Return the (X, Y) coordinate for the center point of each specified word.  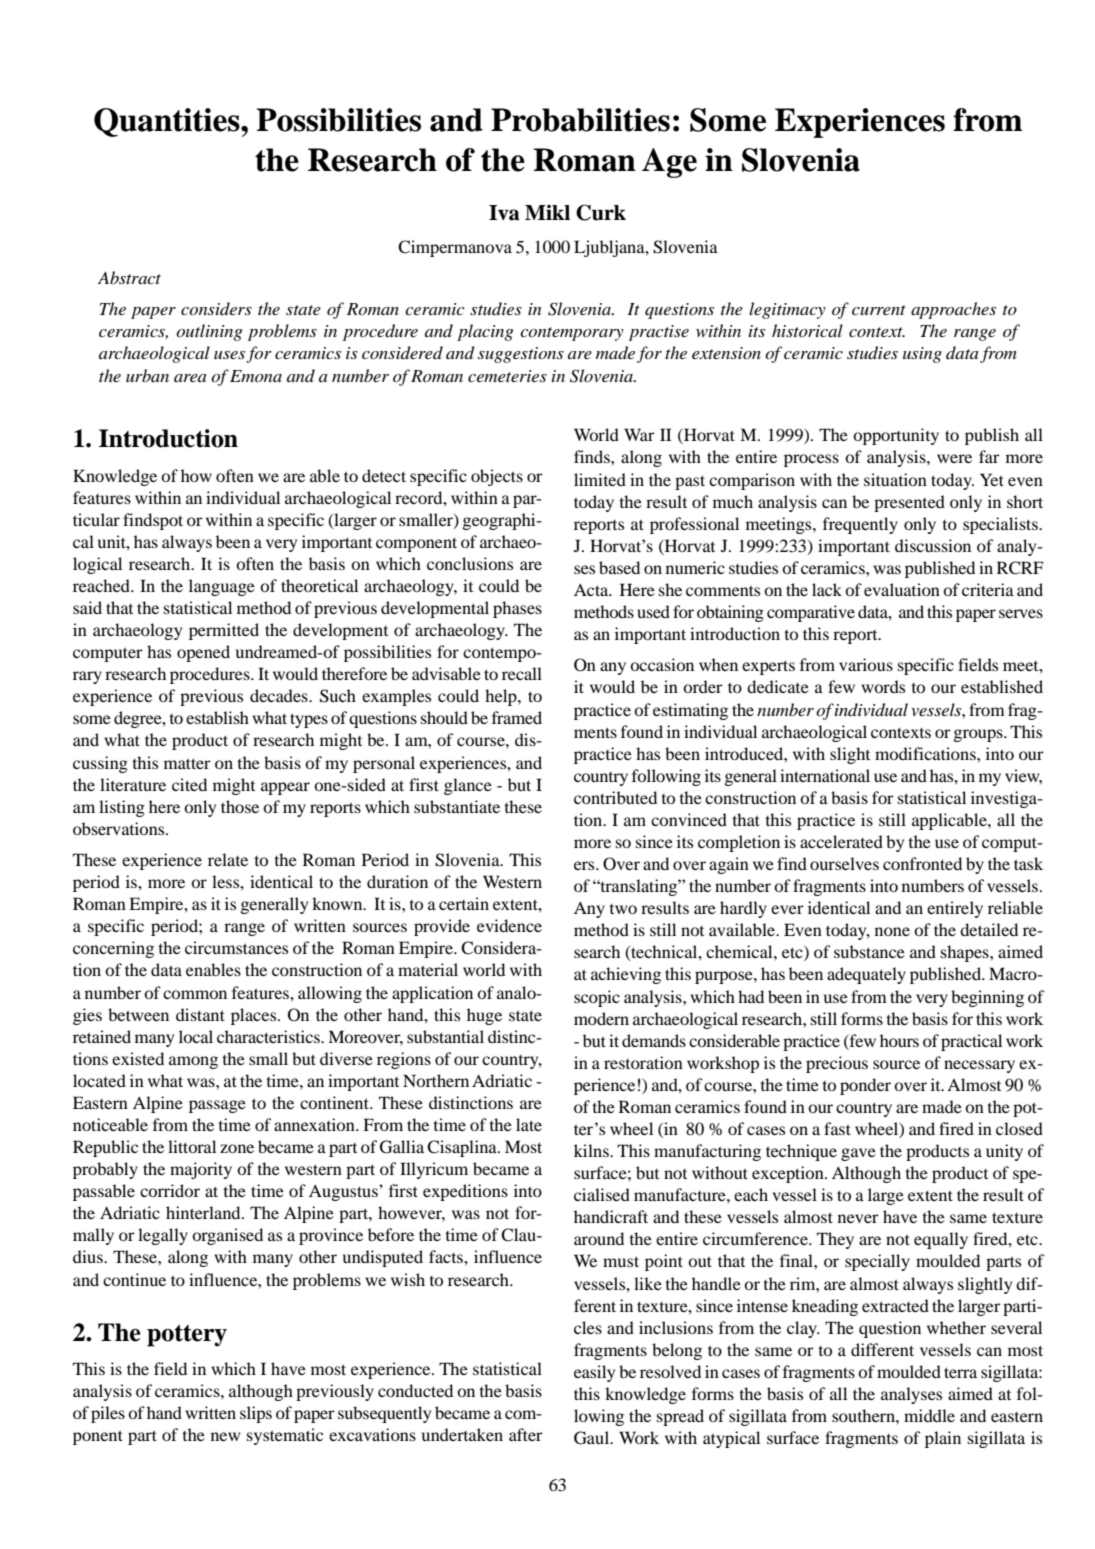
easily (594, 1373)
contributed (615, 797)
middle (929, 1415)
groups (979, 735)
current (879, 310)
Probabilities (580, 120)
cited (189, 784)
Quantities (168, 122)
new (225, 1436)
